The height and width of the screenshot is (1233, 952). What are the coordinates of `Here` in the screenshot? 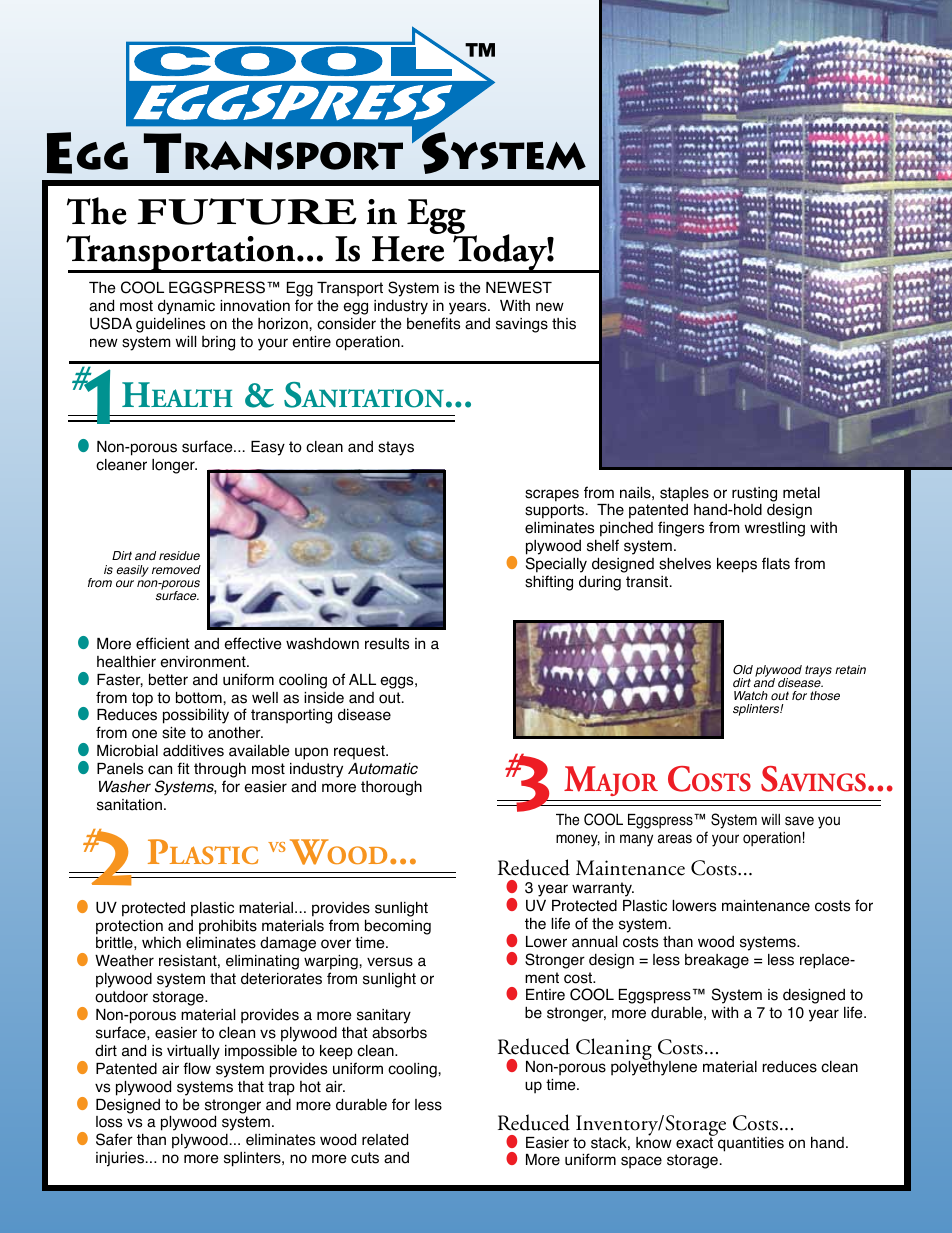 It's located at (408, 249).
